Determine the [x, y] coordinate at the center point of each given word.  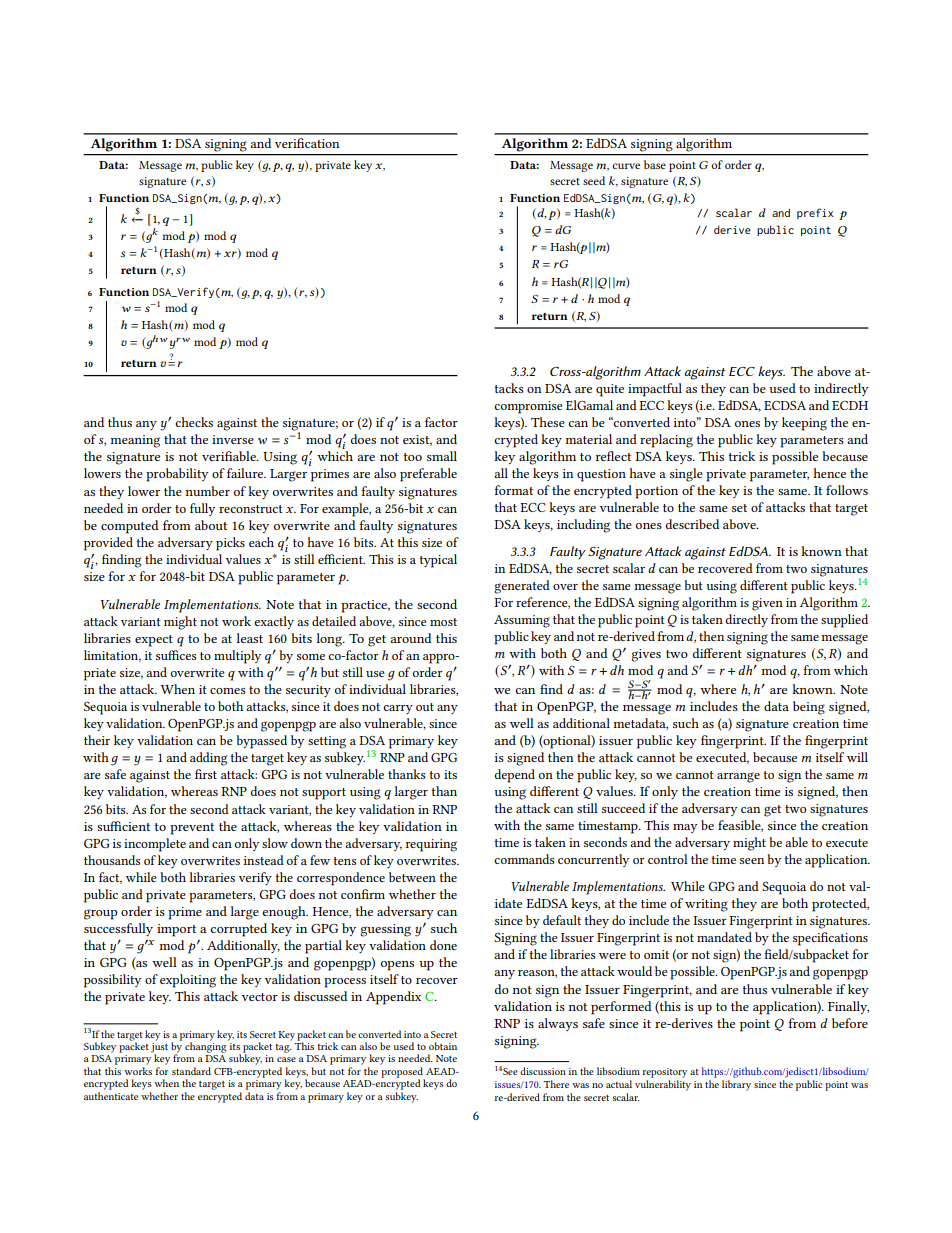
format [513, 490]
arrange [738, 777]
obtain [443, 1046]
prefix [815, 213]
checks [194, 422]
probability [177, 475]
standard [191, 1071]
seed [594, 180]
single [686, 475]
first [206, 774]
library [736, 1085]
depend [514, 776]
